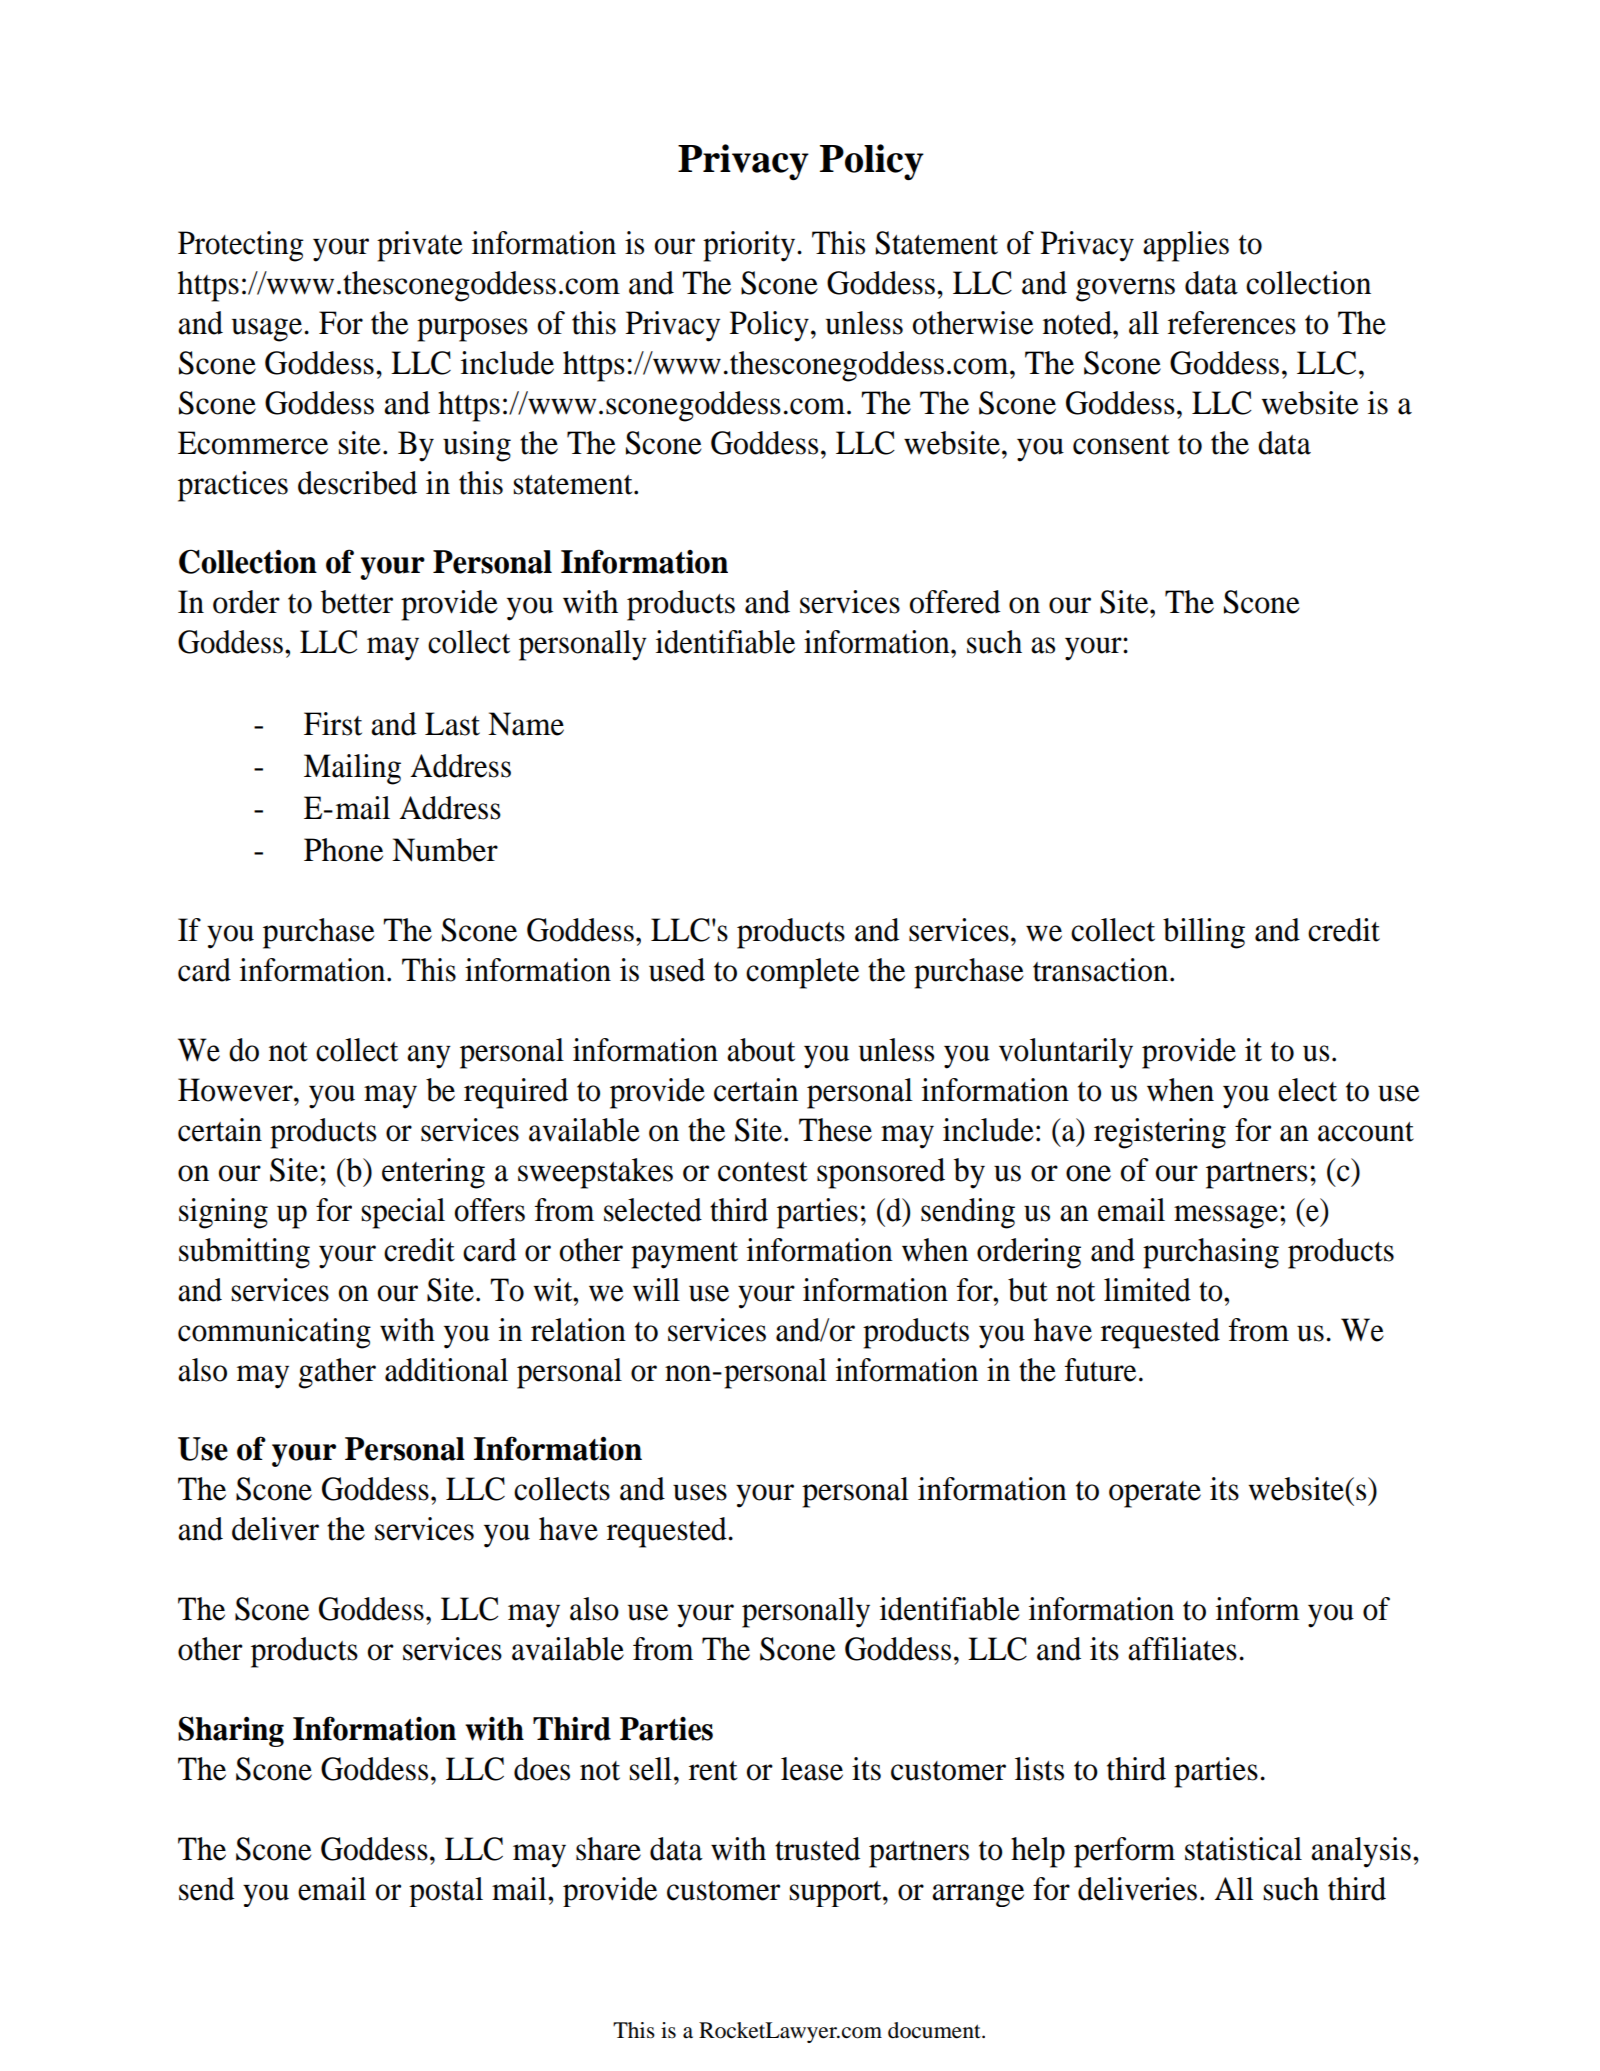 This image has height=2071, width=1600. What do you see at coordinates (955, 602) in the image?
I see `offered` at bounding box center [955, 602].
